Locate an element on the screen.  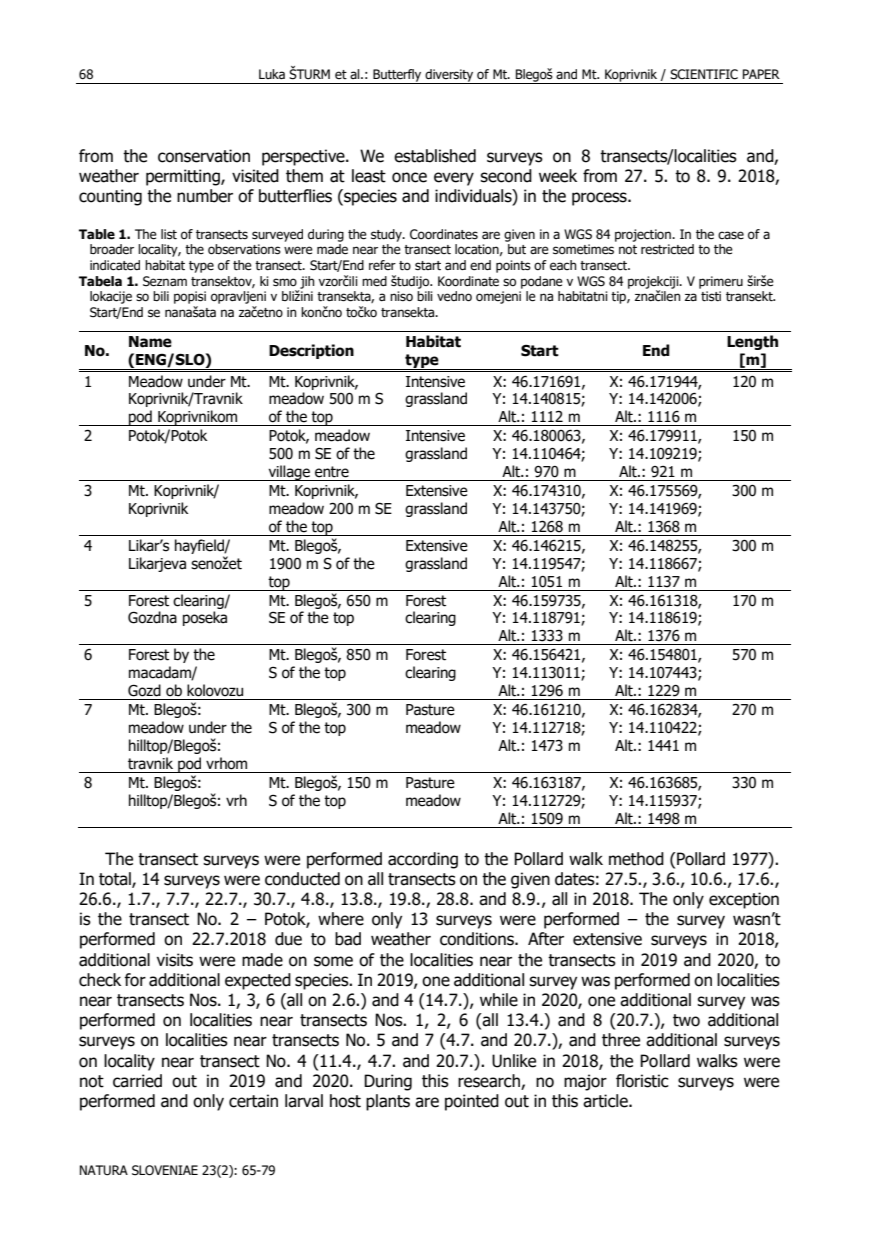
carried is located at coordinates (137, 1081).
